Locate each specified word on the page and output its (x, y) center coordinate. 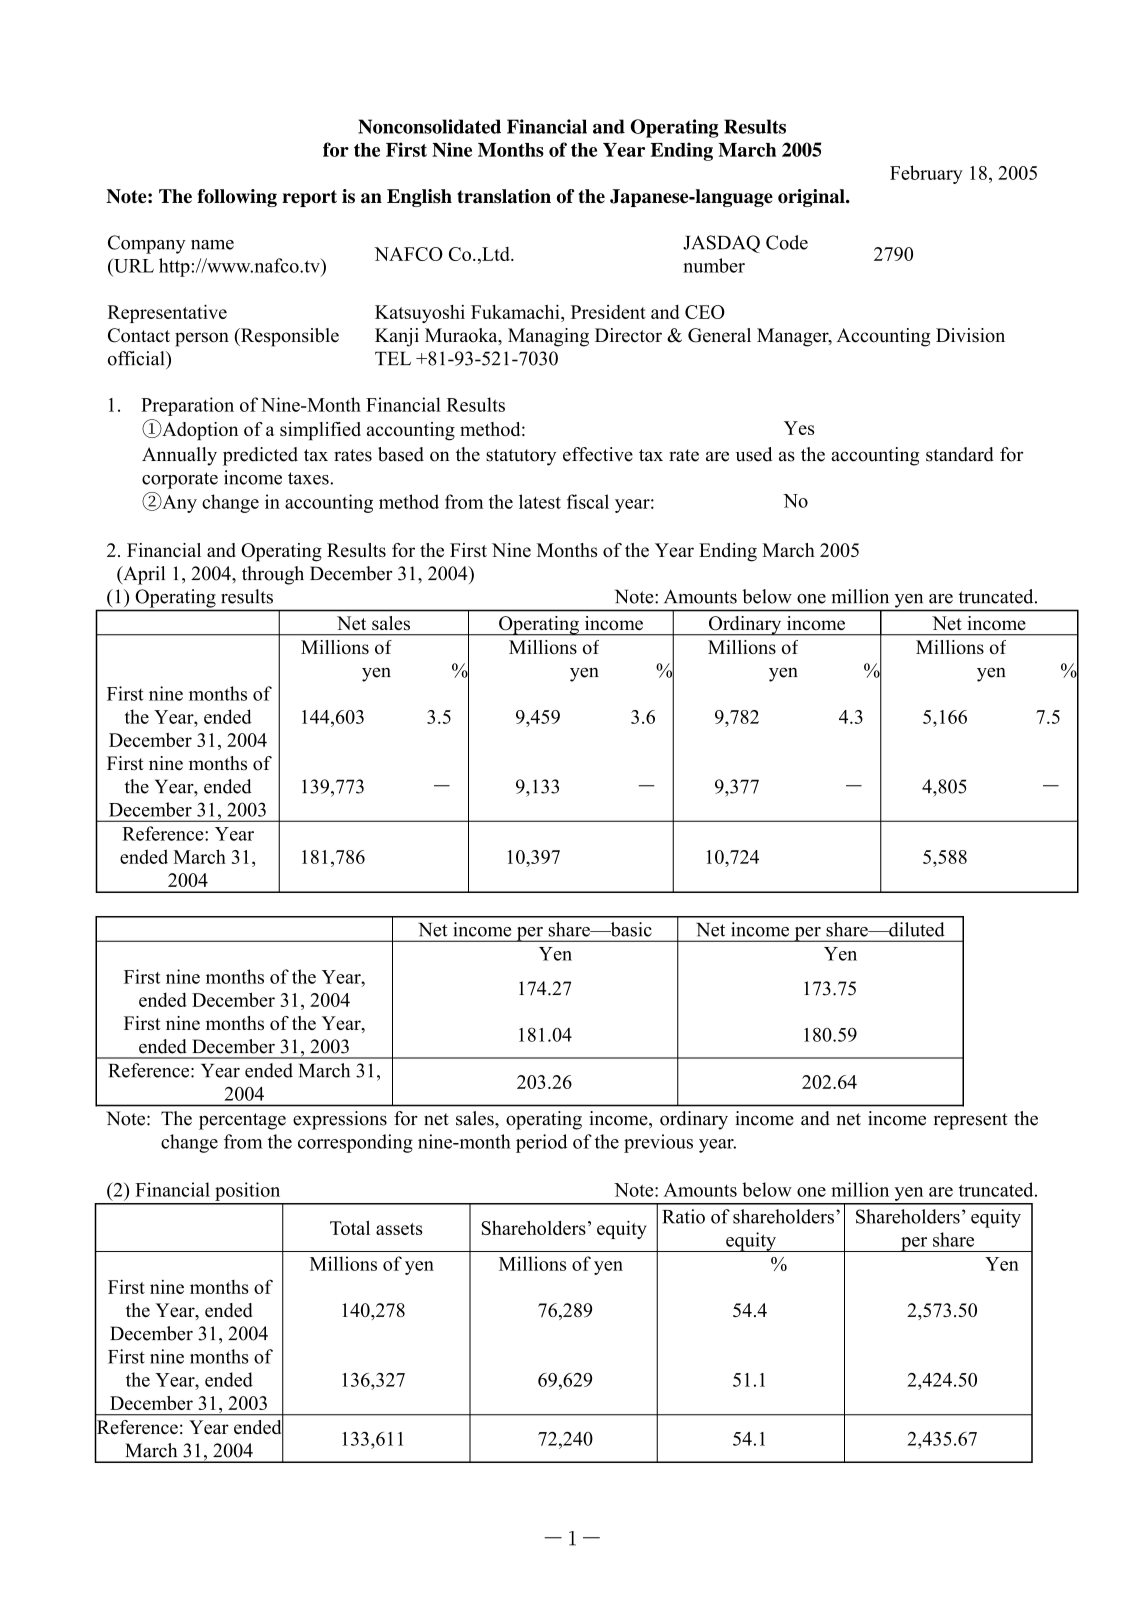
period (541, 1143)
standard (960, 454)
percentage (242, 1121)
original (812, 198)
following (237, 198)
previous (658, 1143)
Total (350, 1228)
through (273, 575)
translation (504, 196)
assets (399, 1229)
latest (540, 501)
